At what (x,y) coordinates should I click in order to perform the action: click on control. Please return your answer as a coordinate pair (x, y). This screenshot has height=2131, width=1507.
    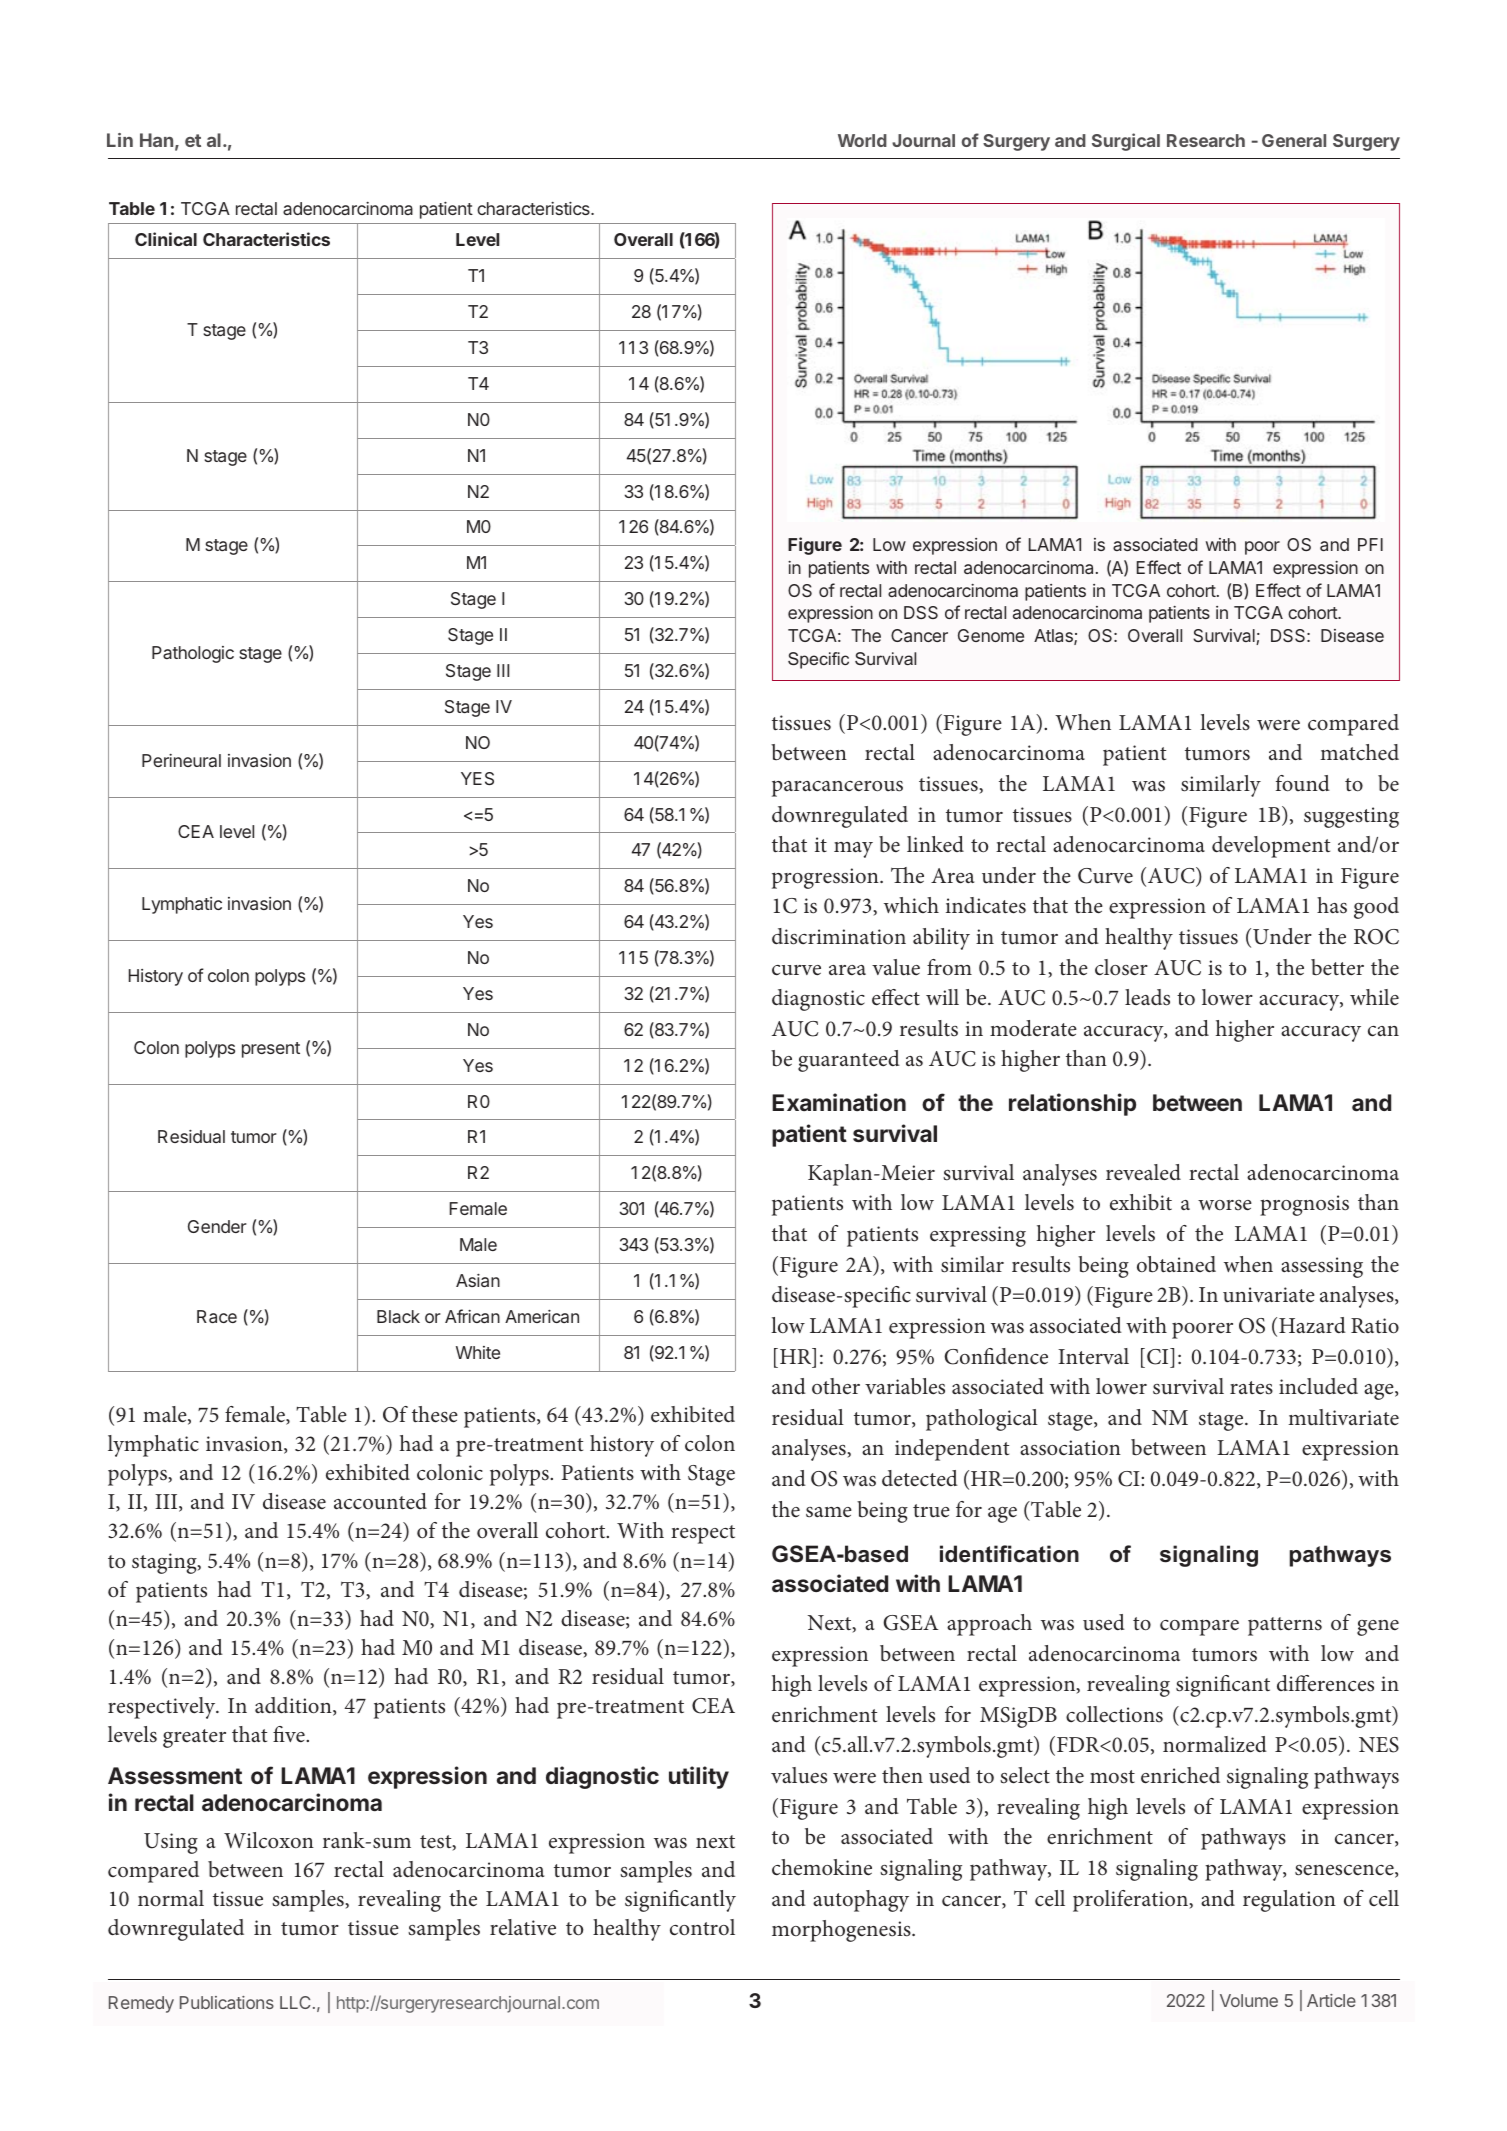
    Looking at the image, I should click on (702, 1927).
